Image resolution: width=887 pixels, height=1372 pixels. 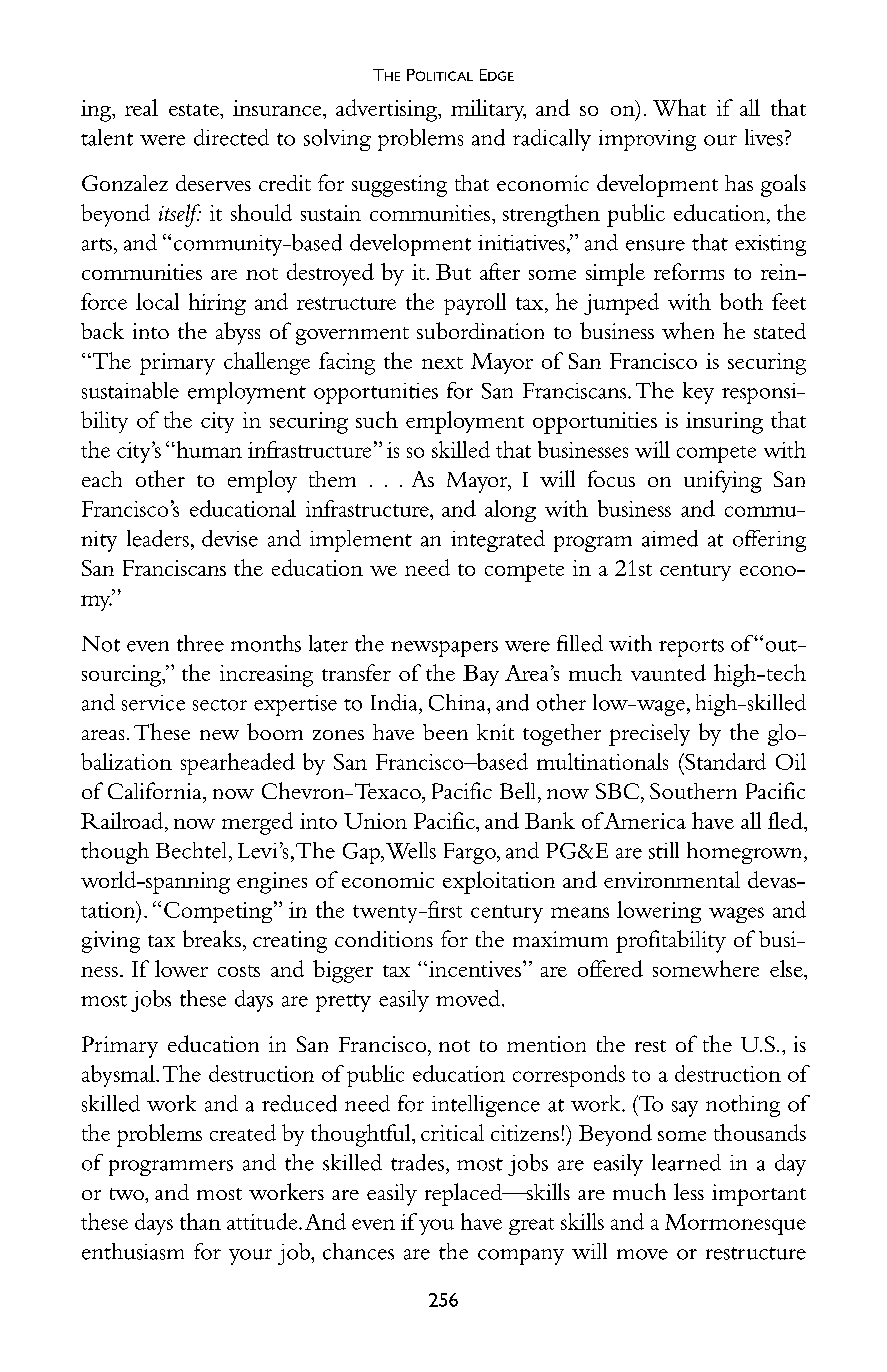 I want to click on directed, so click(x=231, y=137).
